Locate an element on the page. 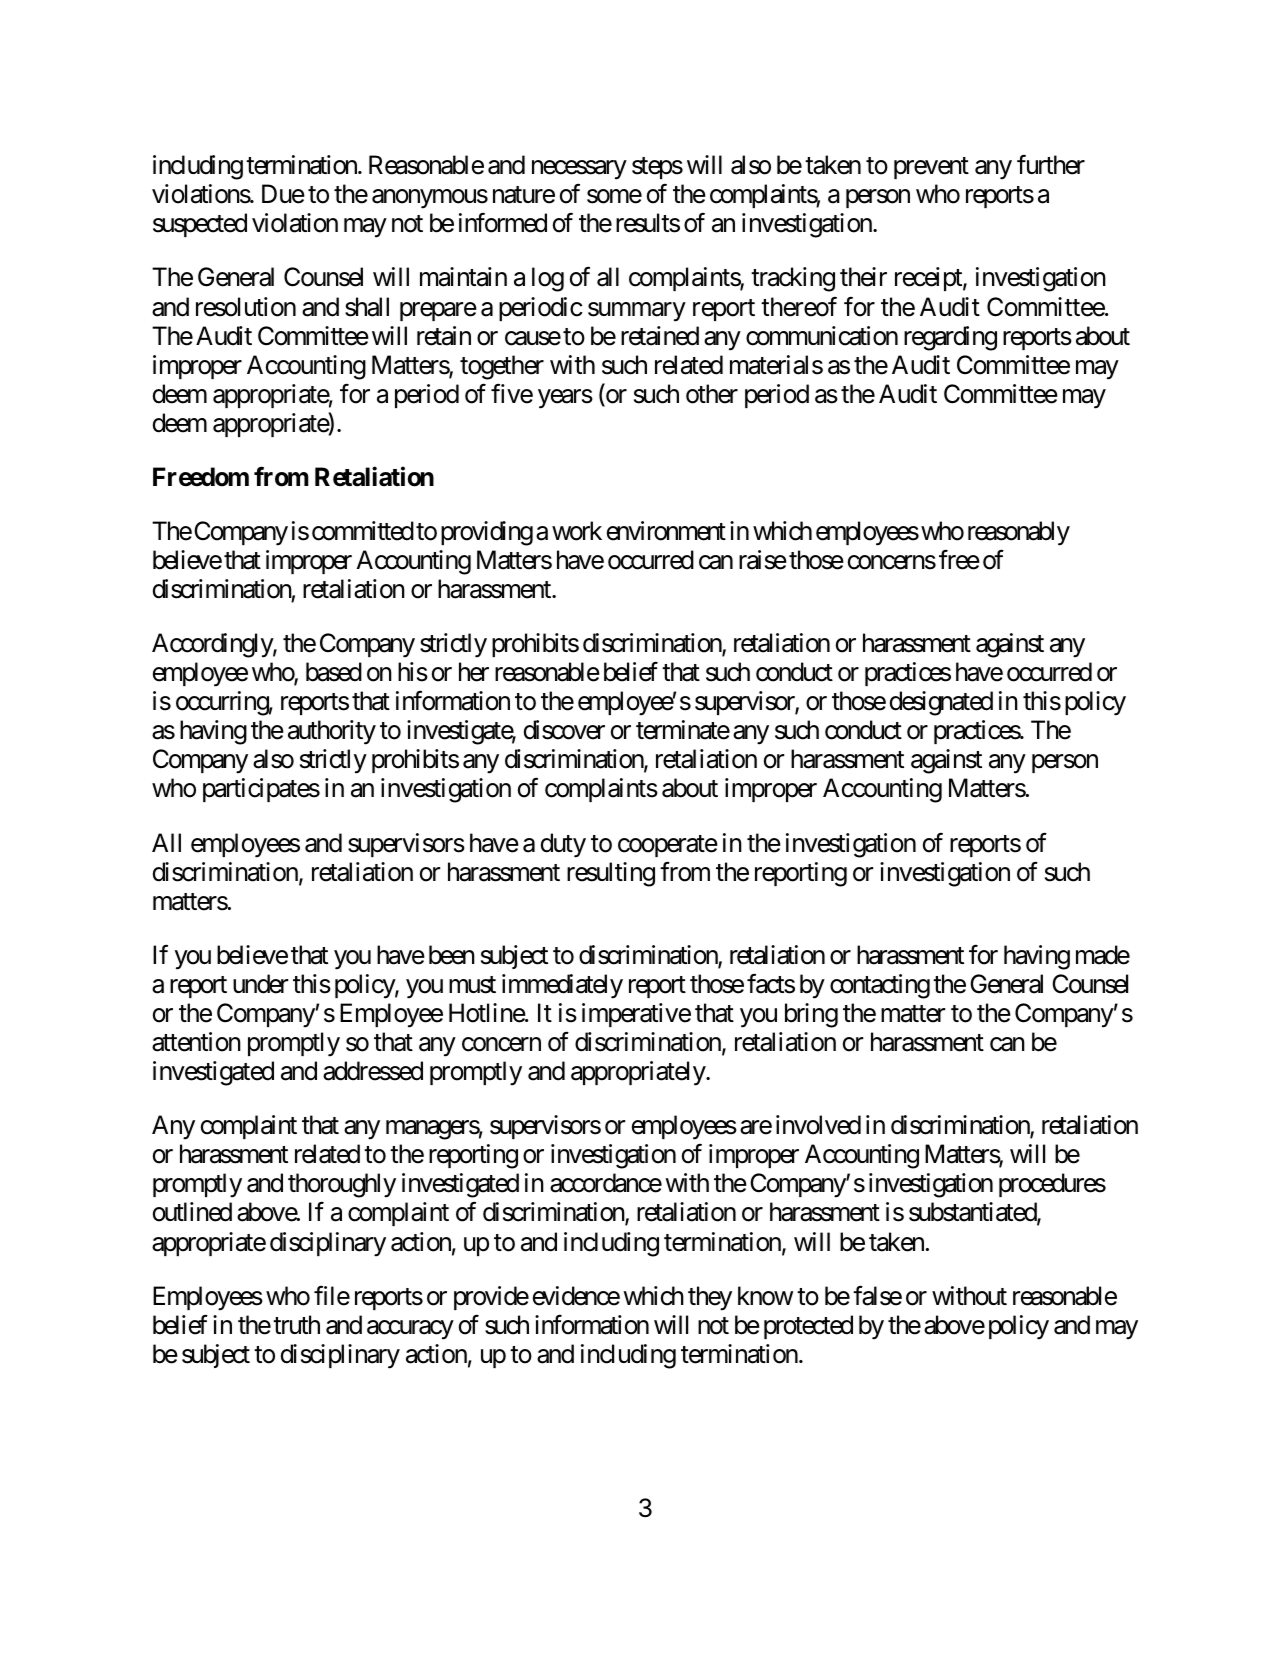 The image size is (1288, 1666). necessary is located at coordinates (579, 170).
